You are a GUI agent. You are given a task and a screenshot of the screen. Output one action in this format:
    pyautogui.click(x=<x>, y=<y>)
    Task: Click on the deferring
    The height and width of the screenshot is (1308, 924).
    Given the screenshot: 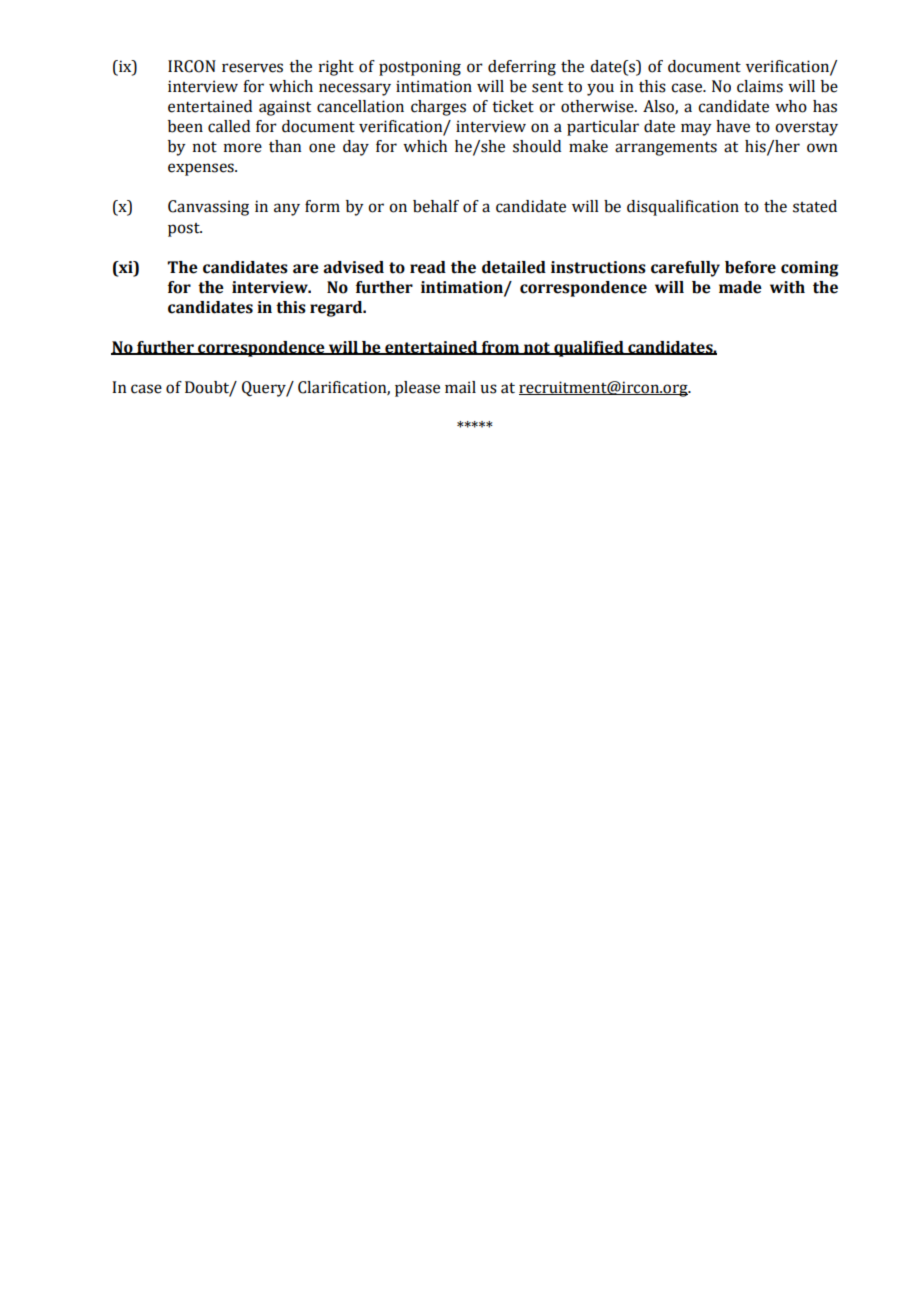 What is the action you would take?
    pyautogui.click(x=522, y=68)
